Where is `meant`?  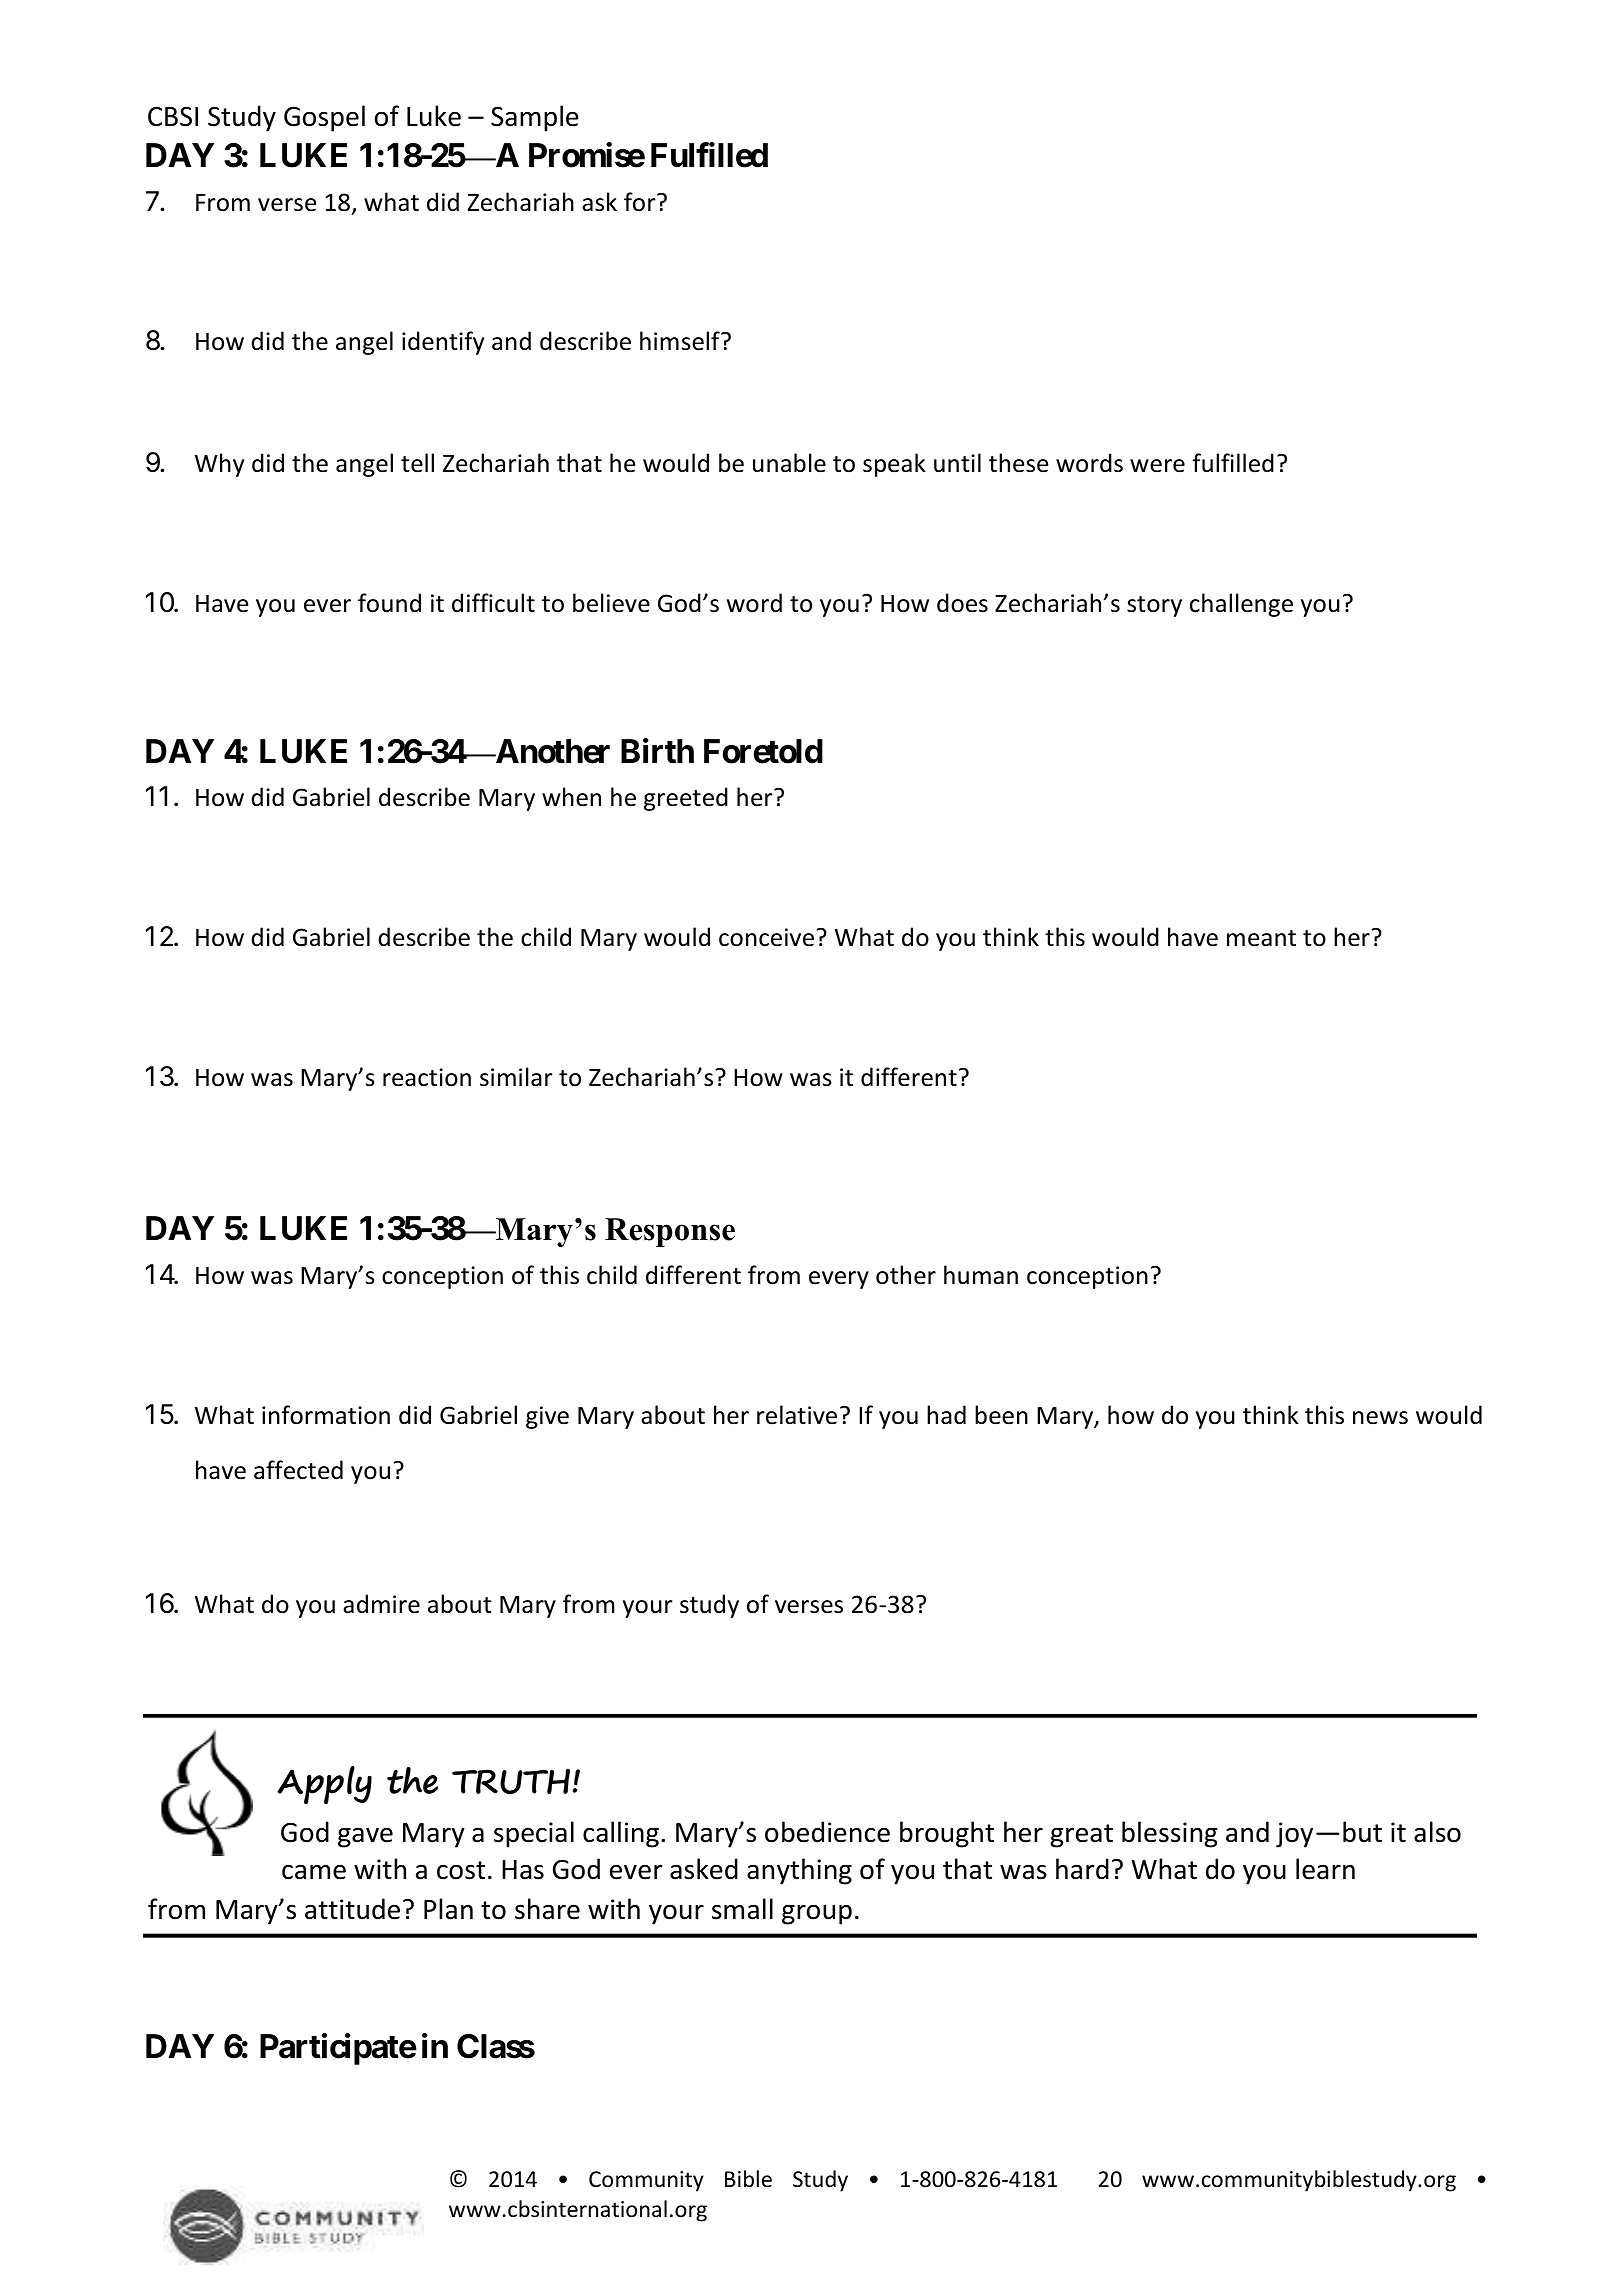
meant is located at coordinates (1261, 938).
